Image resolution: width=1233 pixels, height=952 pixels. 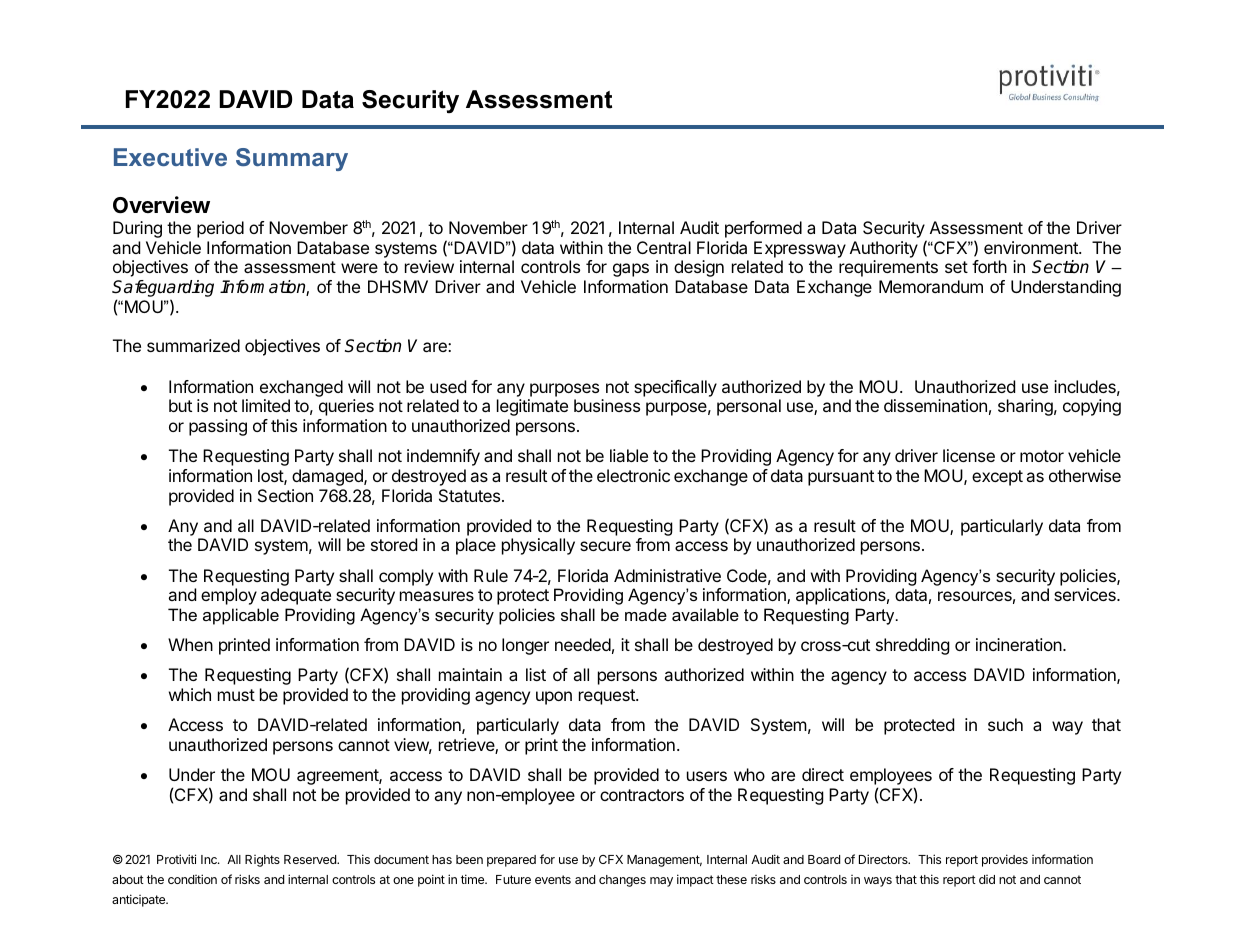 What do you see at coordinates (605, 546) in the screenshot?
I see `secure` at bounding box center [605, 546].
